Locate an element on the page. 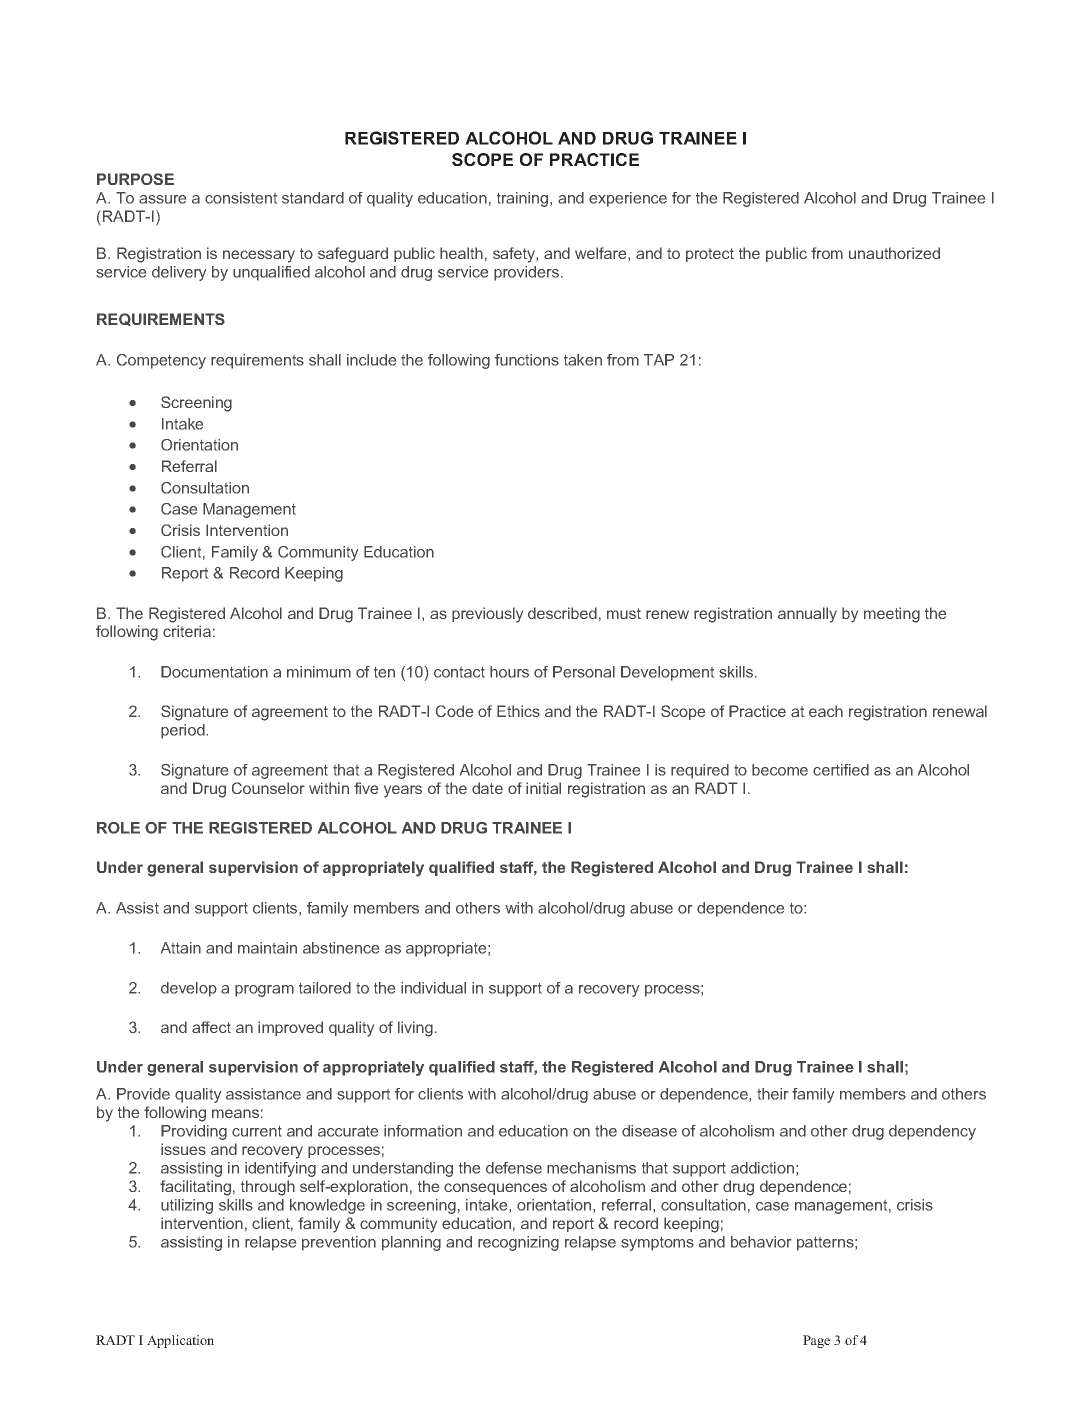  training is located at coordinates (524, 199).
